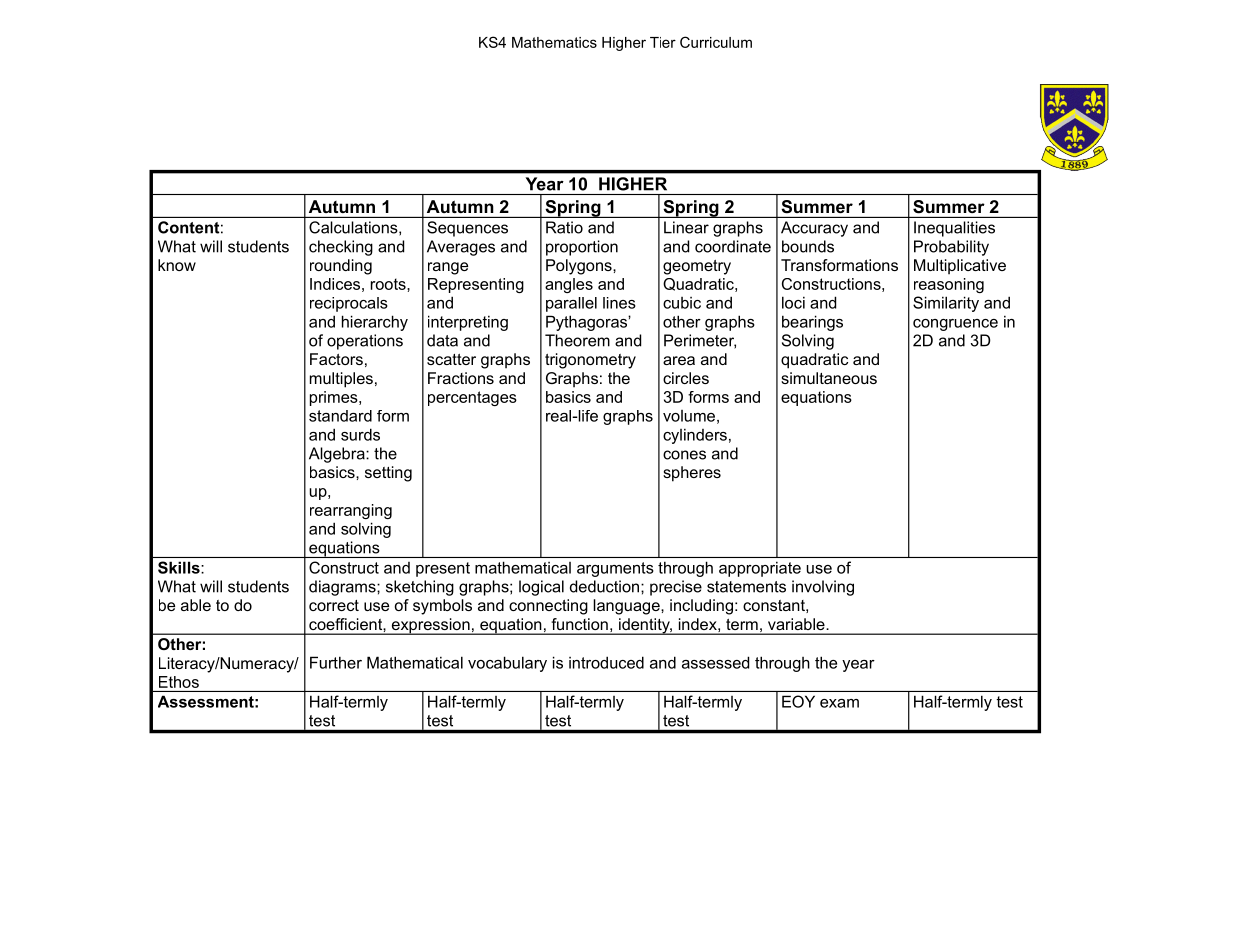 The width and height of the screenshot is (1233, 952). I want to click on Curriculum, so click(716, 42).
